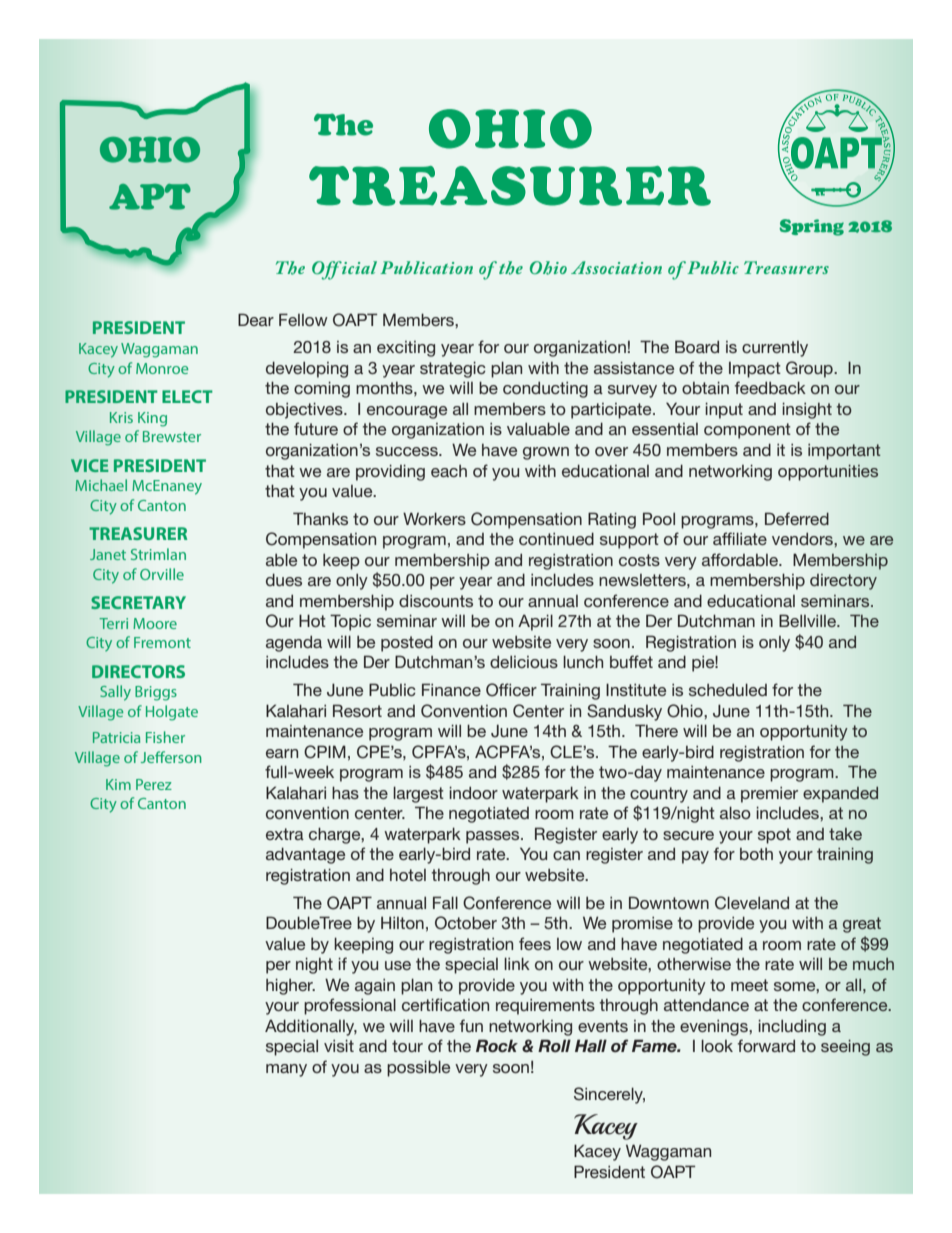  What do you see at coordinates (616, 267) in the image?
I see `Association` at bounding box center [616, 267].
